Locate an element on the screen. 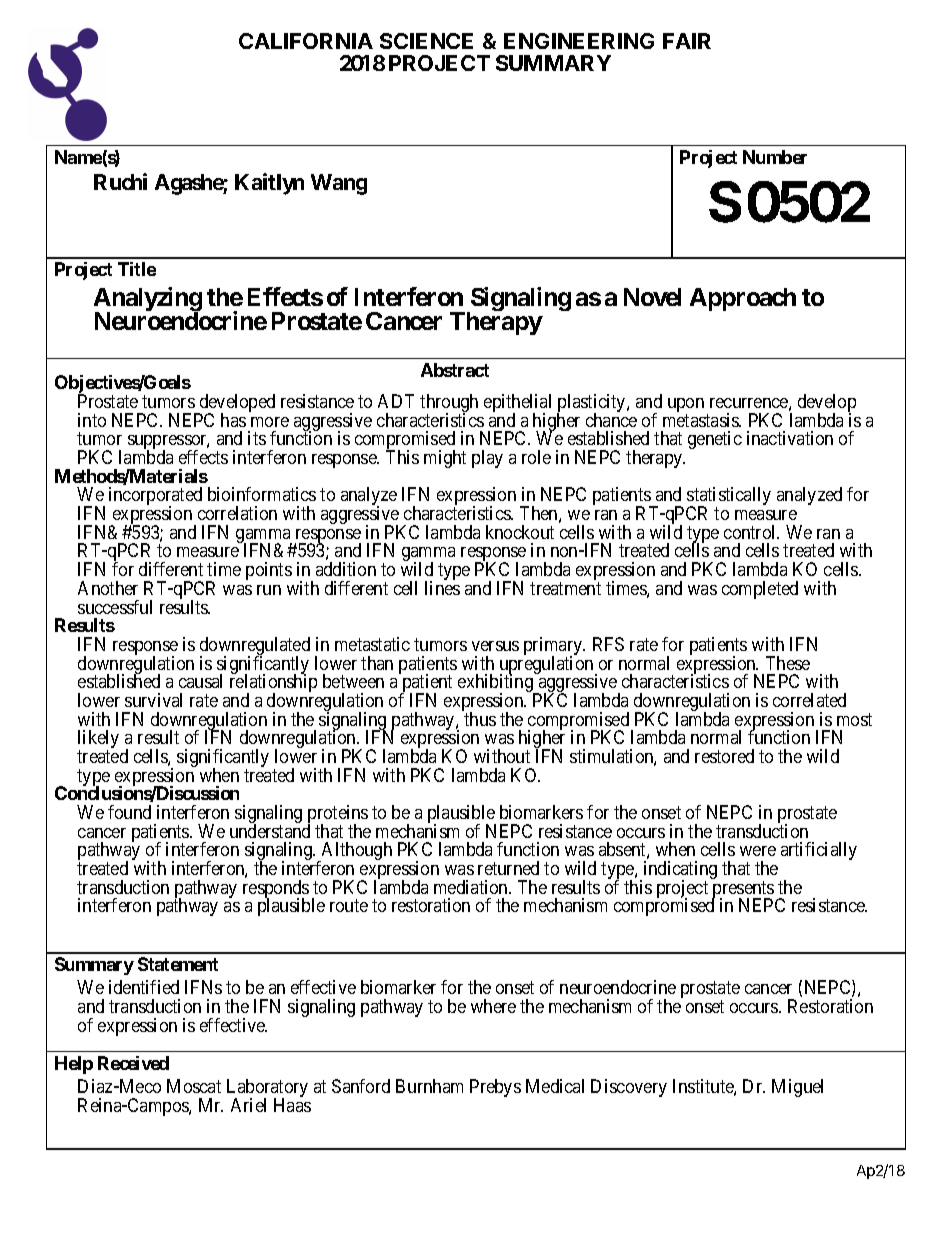 The image size is (952, 1233). completed is located at coordinates (760, 590).
